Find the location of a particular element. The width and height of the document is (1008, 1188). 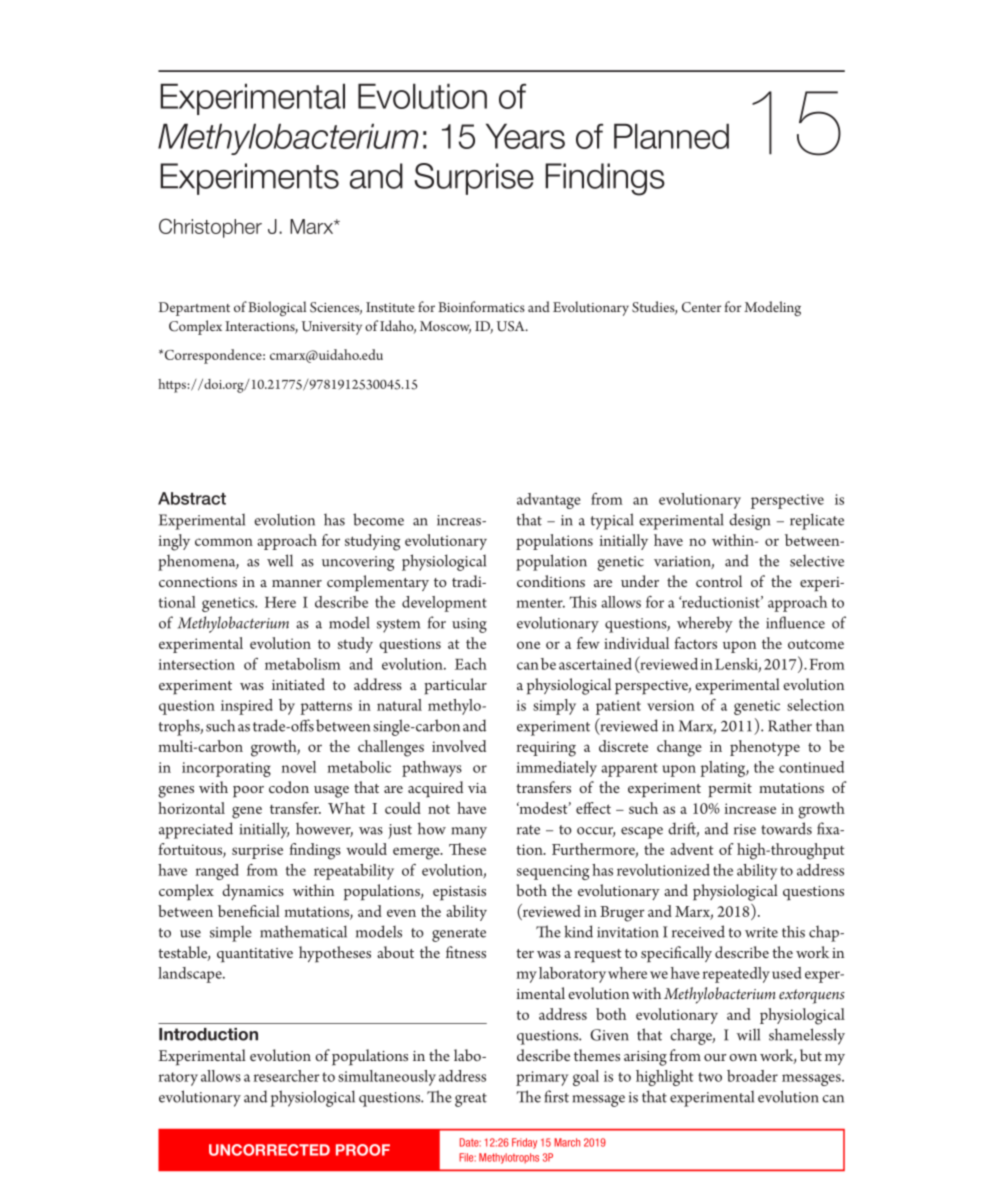

Bioinformatics is located at coordinates (481, 306).
